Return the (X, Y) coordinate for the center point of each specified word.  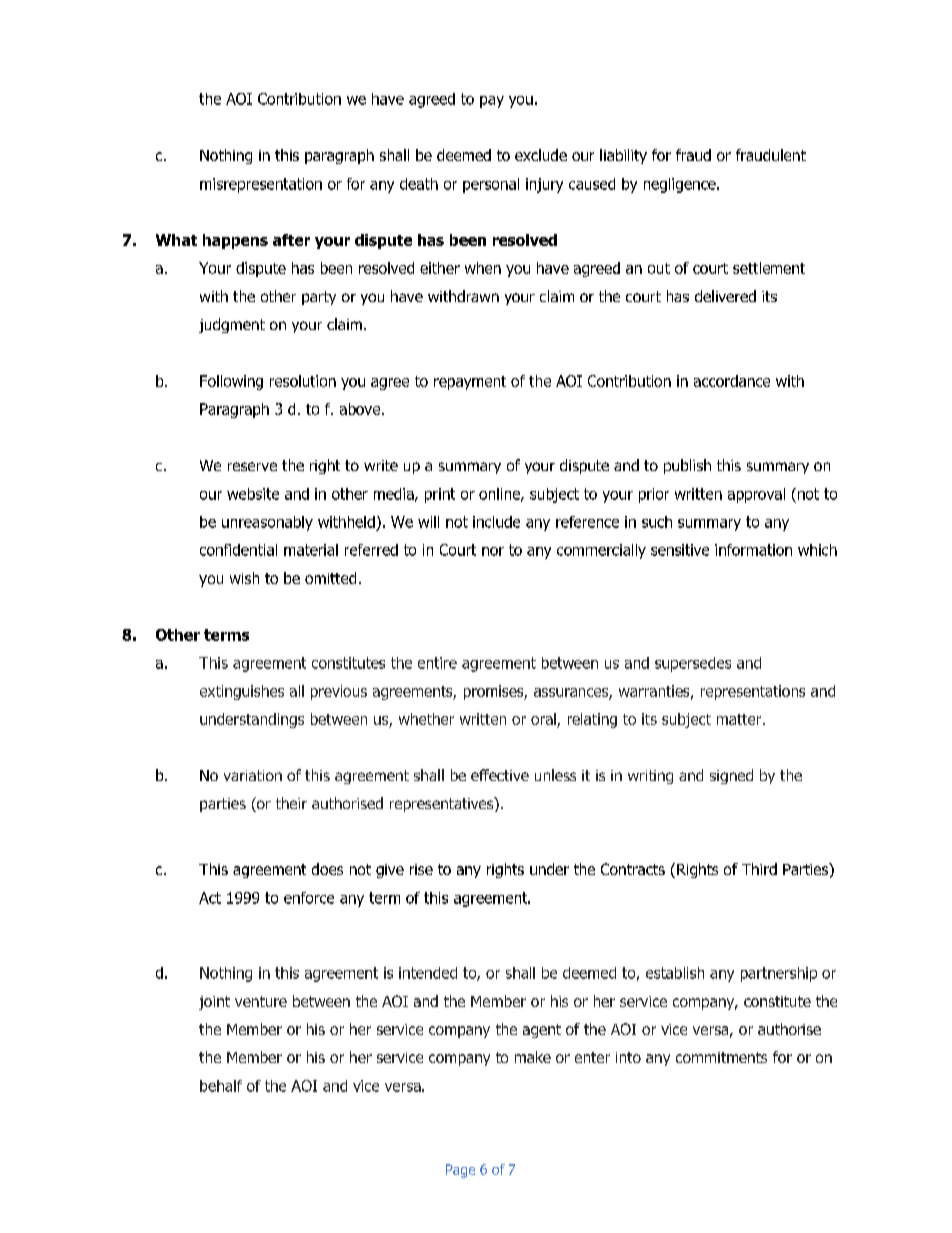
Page (460, 1171)
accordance (732, 381)
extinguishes (242, 692)
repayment (470, 383)
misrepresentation (261, 185)
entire (437, 663)
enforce (309, 898)
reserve (252, 466)
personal (491, 185)
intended (428, 973)
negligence (681, 185)
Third (759, 869)
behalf (221, 1086)
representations (753, 692)
